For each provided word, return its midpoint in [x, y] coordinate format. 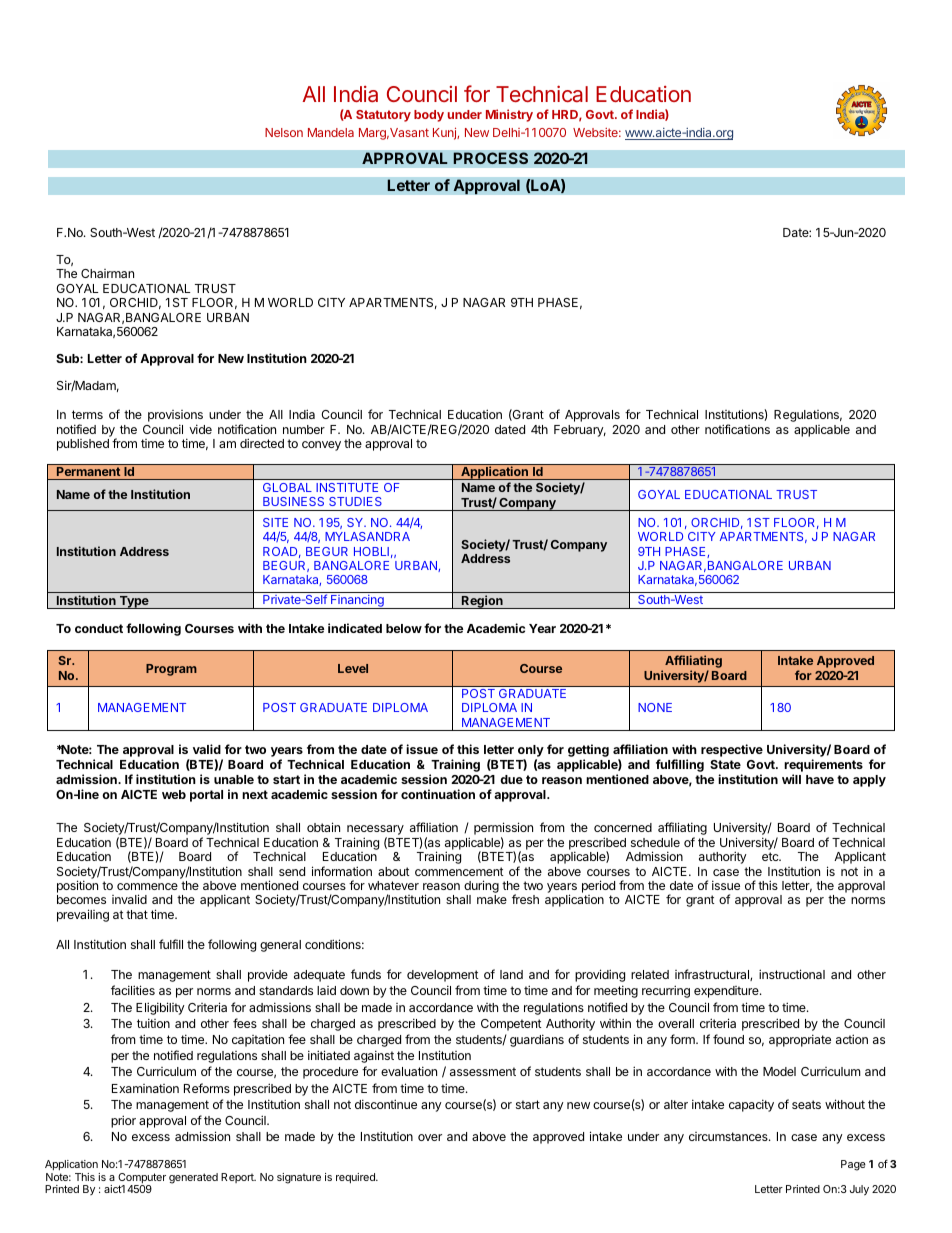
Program [171, 670]
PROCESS [490, 158]
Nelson [284, 132]
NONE [655, 707]
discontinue [386, 1104]
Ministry [509, 115]
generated [193, 1178]
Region [482, 602]
